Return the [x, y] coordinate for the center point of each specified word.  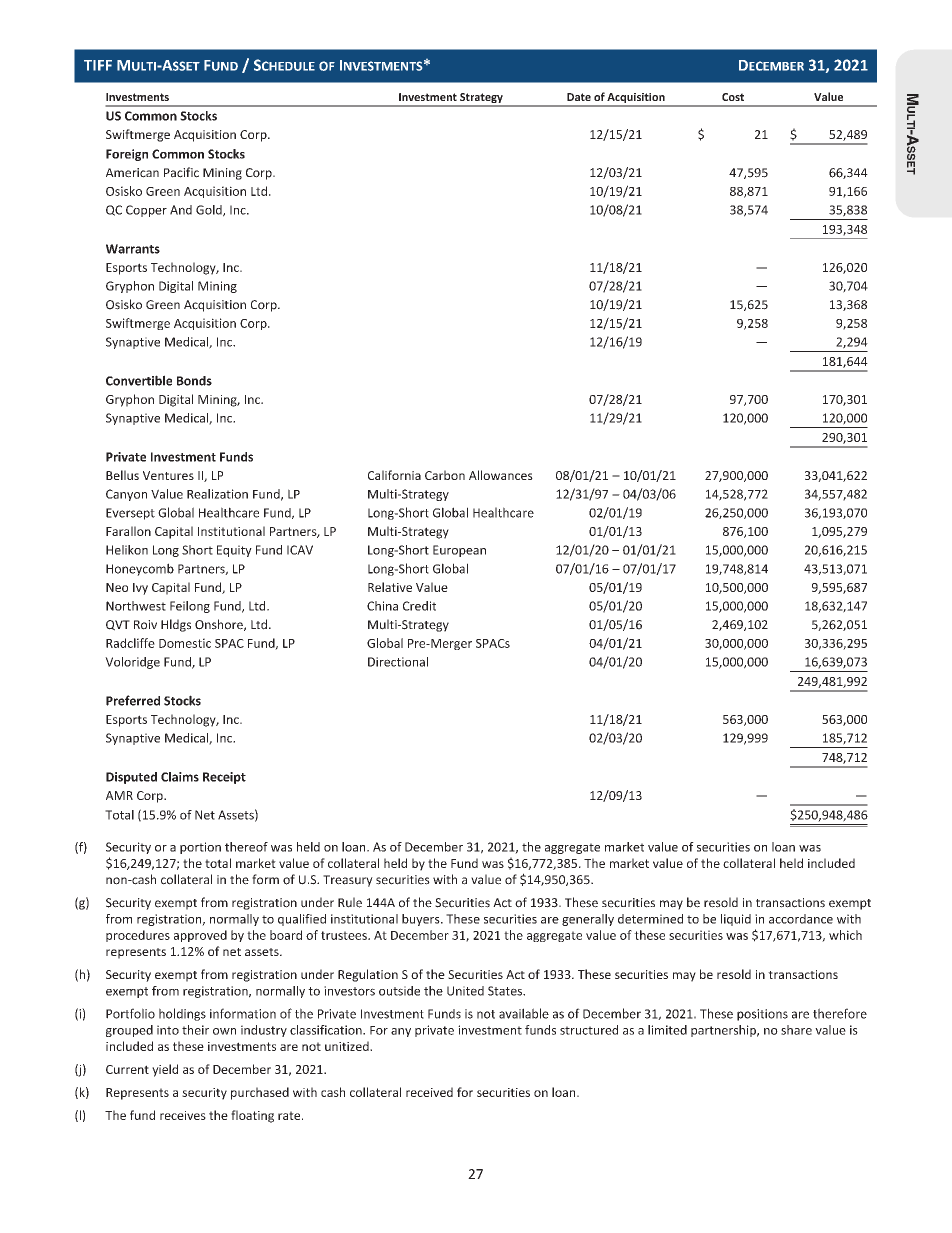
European [459, 551]
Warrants [133, 249]
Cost [733, 97]
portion [200, 848]
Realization [217, 494]
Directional [398, 662]
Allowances [501, 475]
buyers [422, 920]
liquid [736, 920]
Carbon [445, 475]
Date [579, 97]
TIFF [98, 65]
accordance [801, 919]
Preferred [133, 700]
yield [165, 1070]
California [394, 475]
